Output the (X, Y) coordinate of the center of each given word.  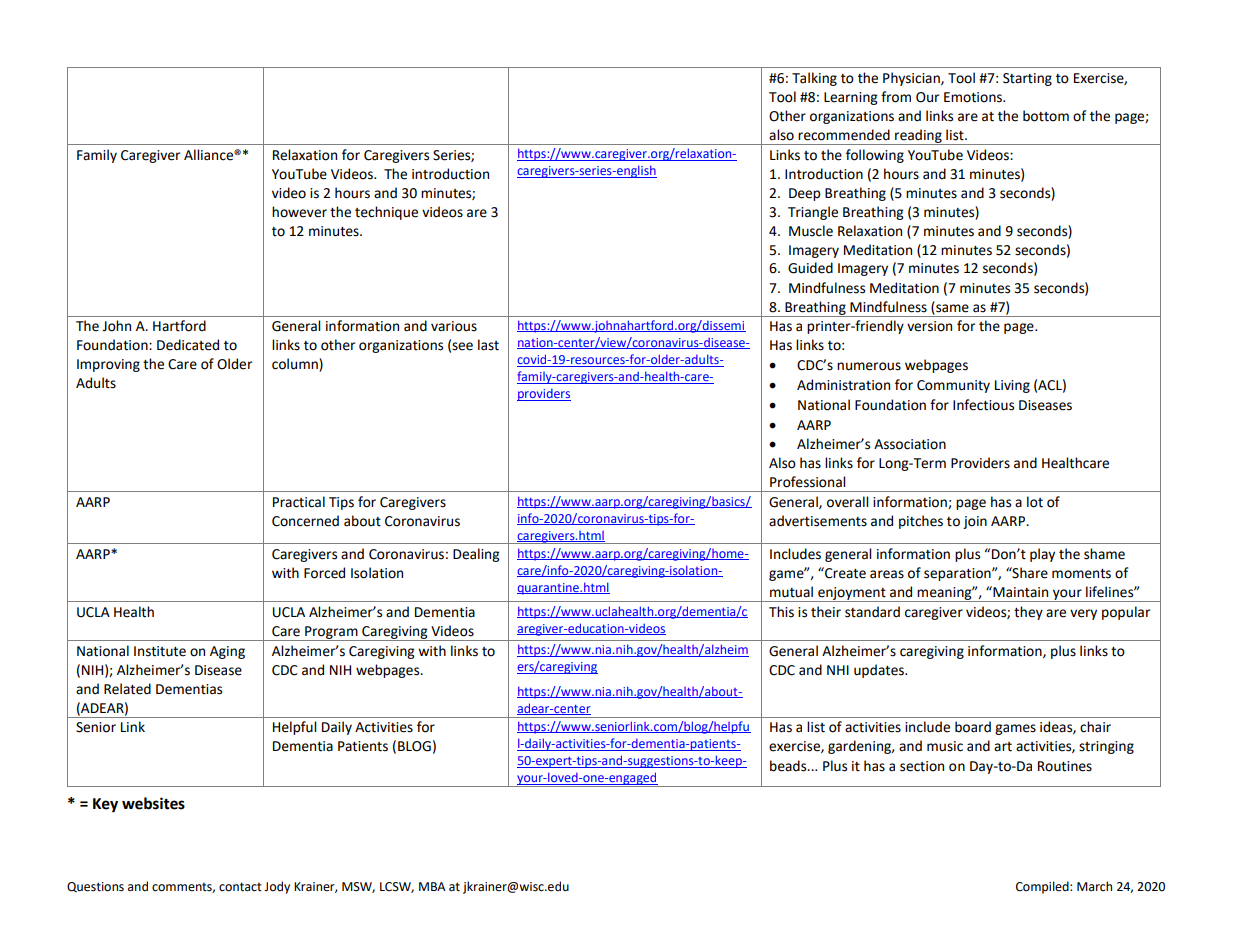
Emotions (974, 97)
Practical (299, 502)
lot (1035, 502)
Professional (807, 482)
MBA (432, 886)
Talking (814, 79)
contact (240, 887)
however (299, 212)
